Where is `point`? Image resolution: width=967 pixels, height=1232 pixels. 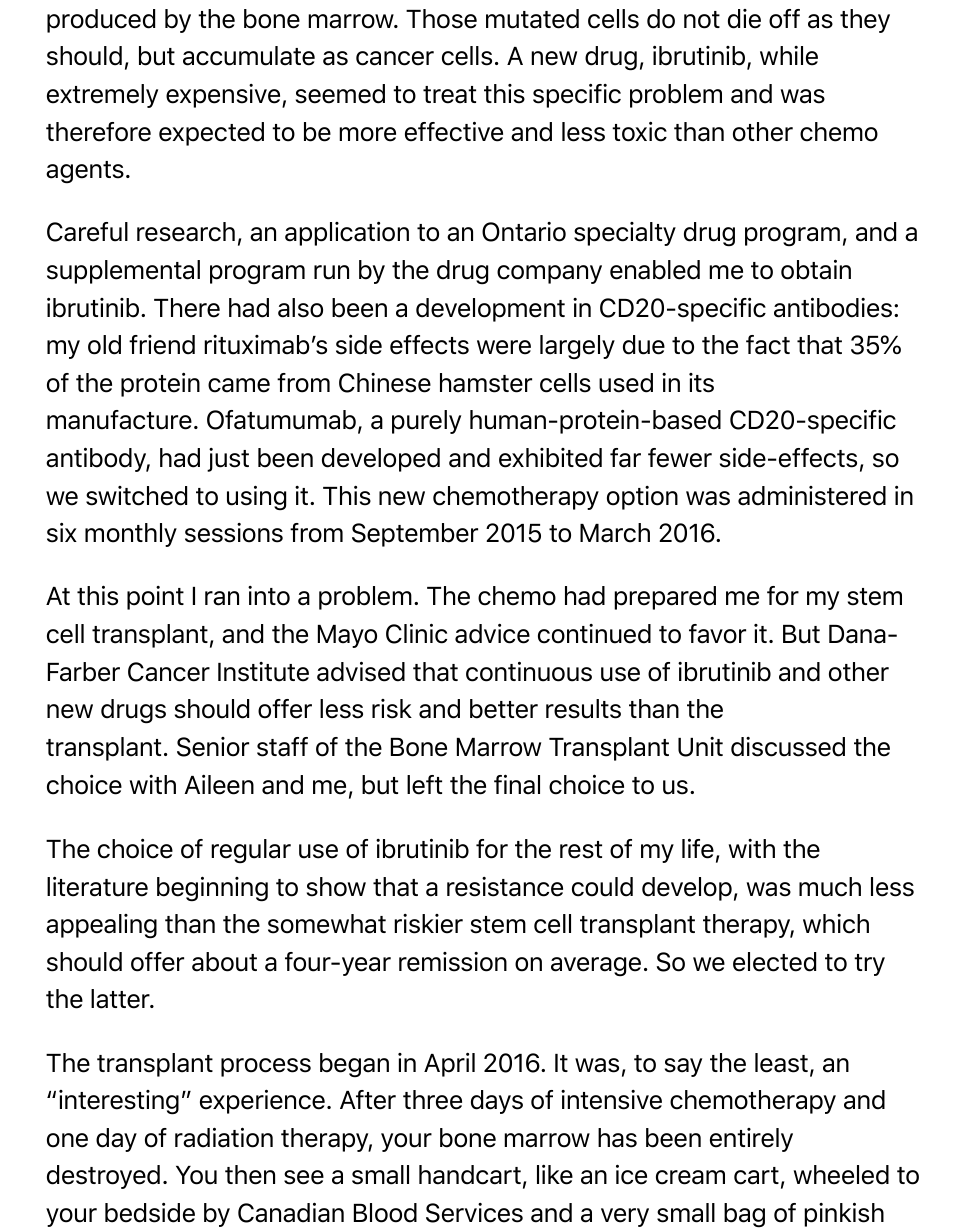 point is located at coordinates (155, 598).
